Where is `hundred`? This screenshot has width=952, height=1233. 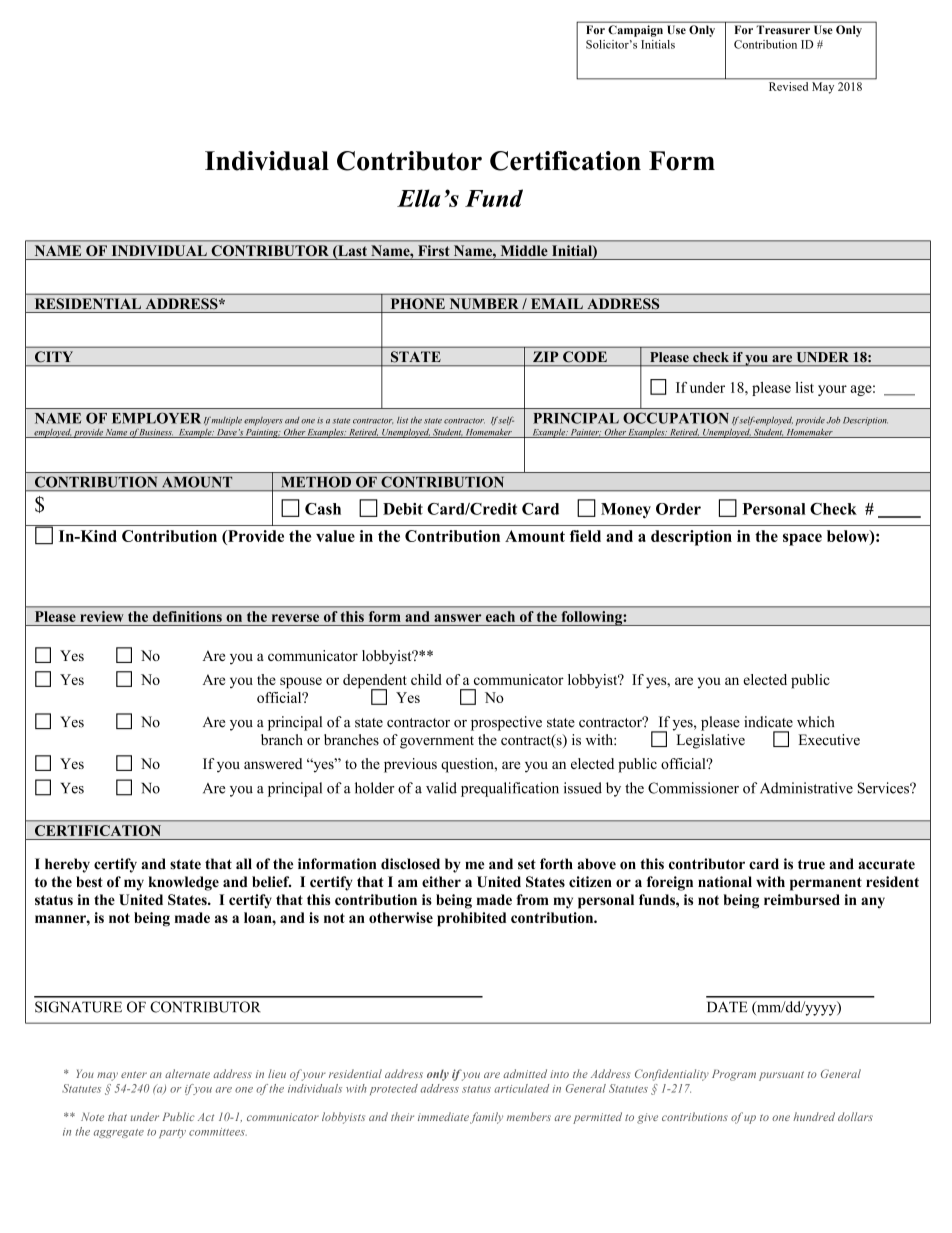 hundred is located at coordinates (814, 1116).
